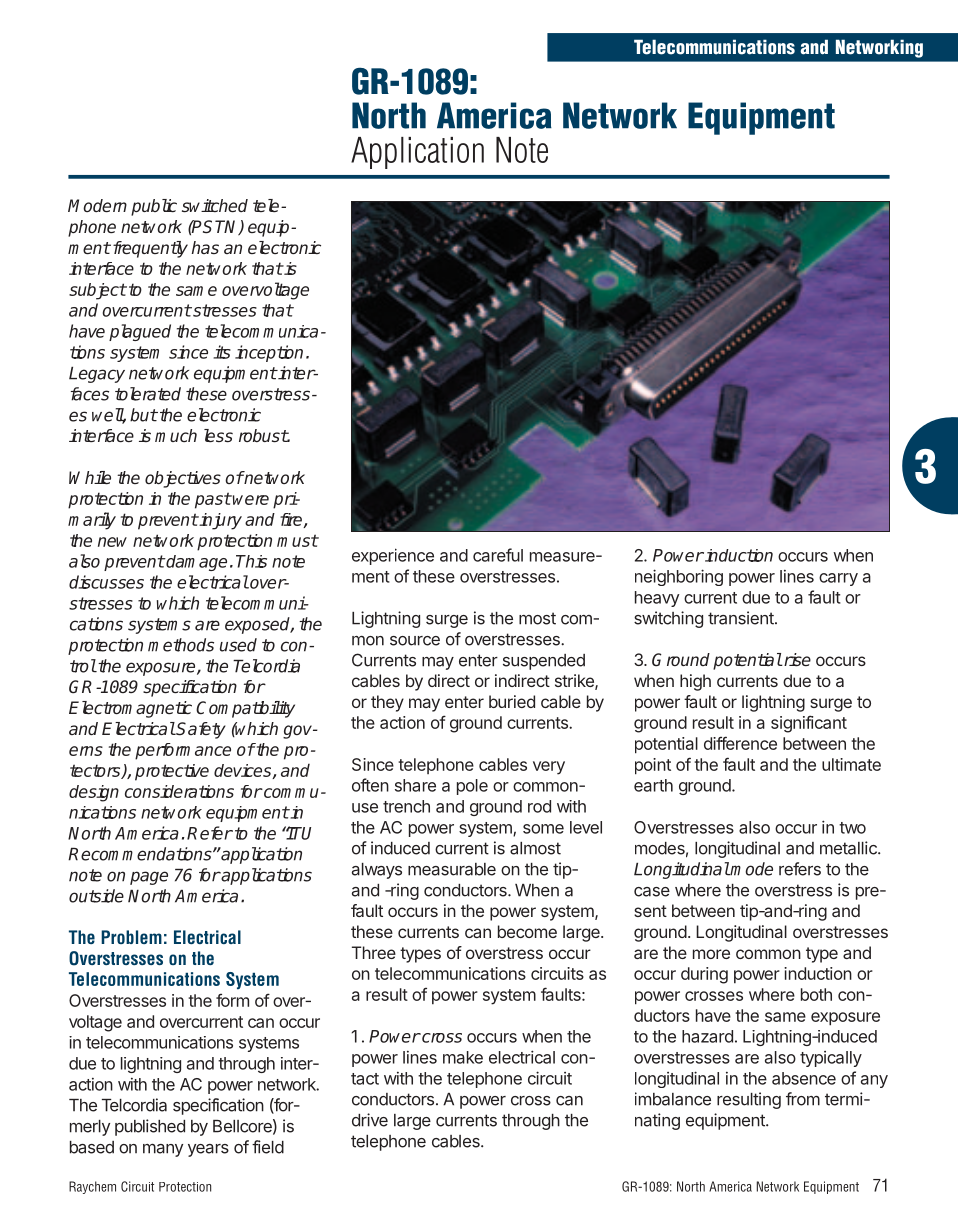 The height and width of the screenshot is (1232, 958). I want to click on carry, so click(838, 579).
